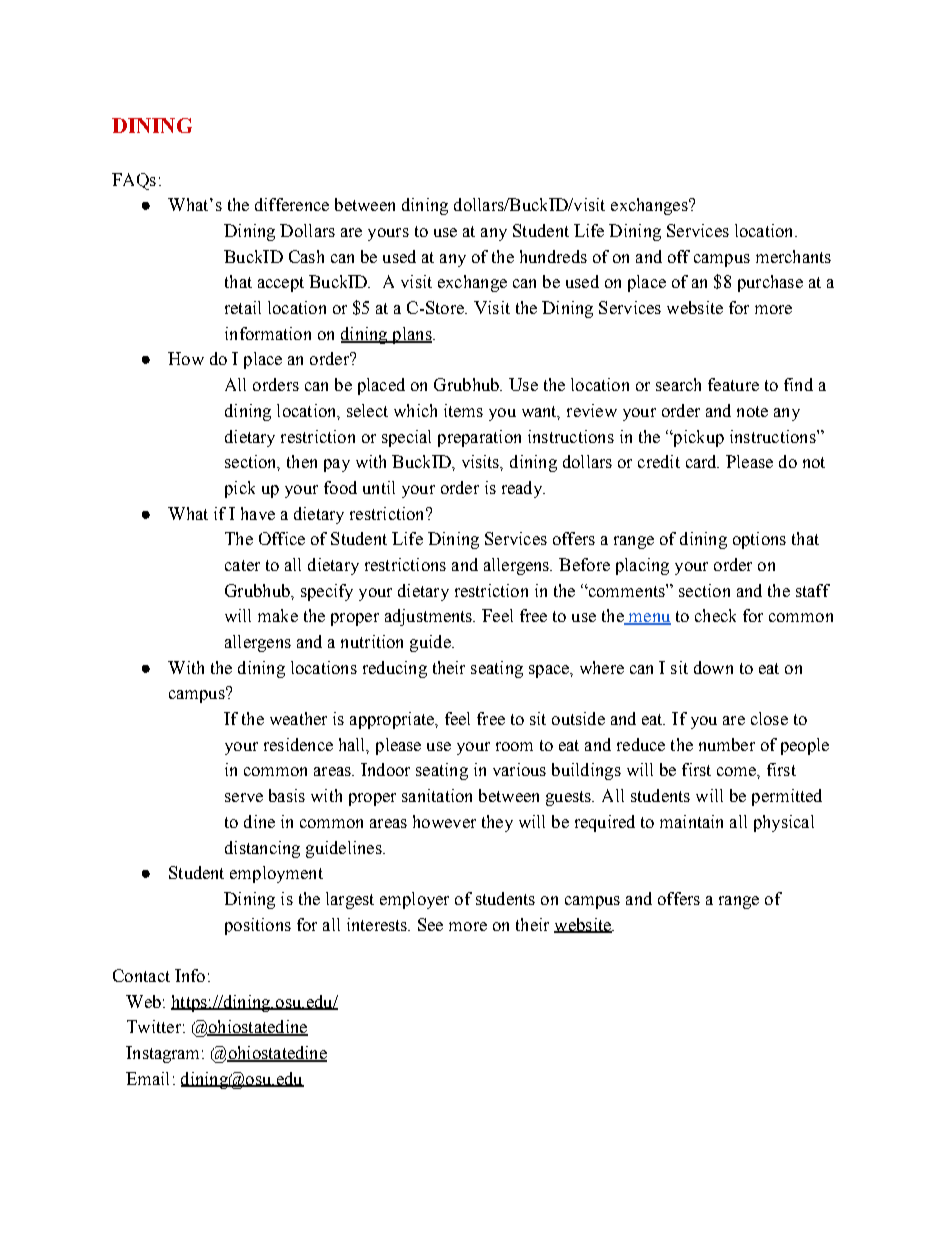 The image size is (952, 1233). What do you see at coordinates (497, 823) in the screenshot?
I see `they` at bounding box center [497, 823].
